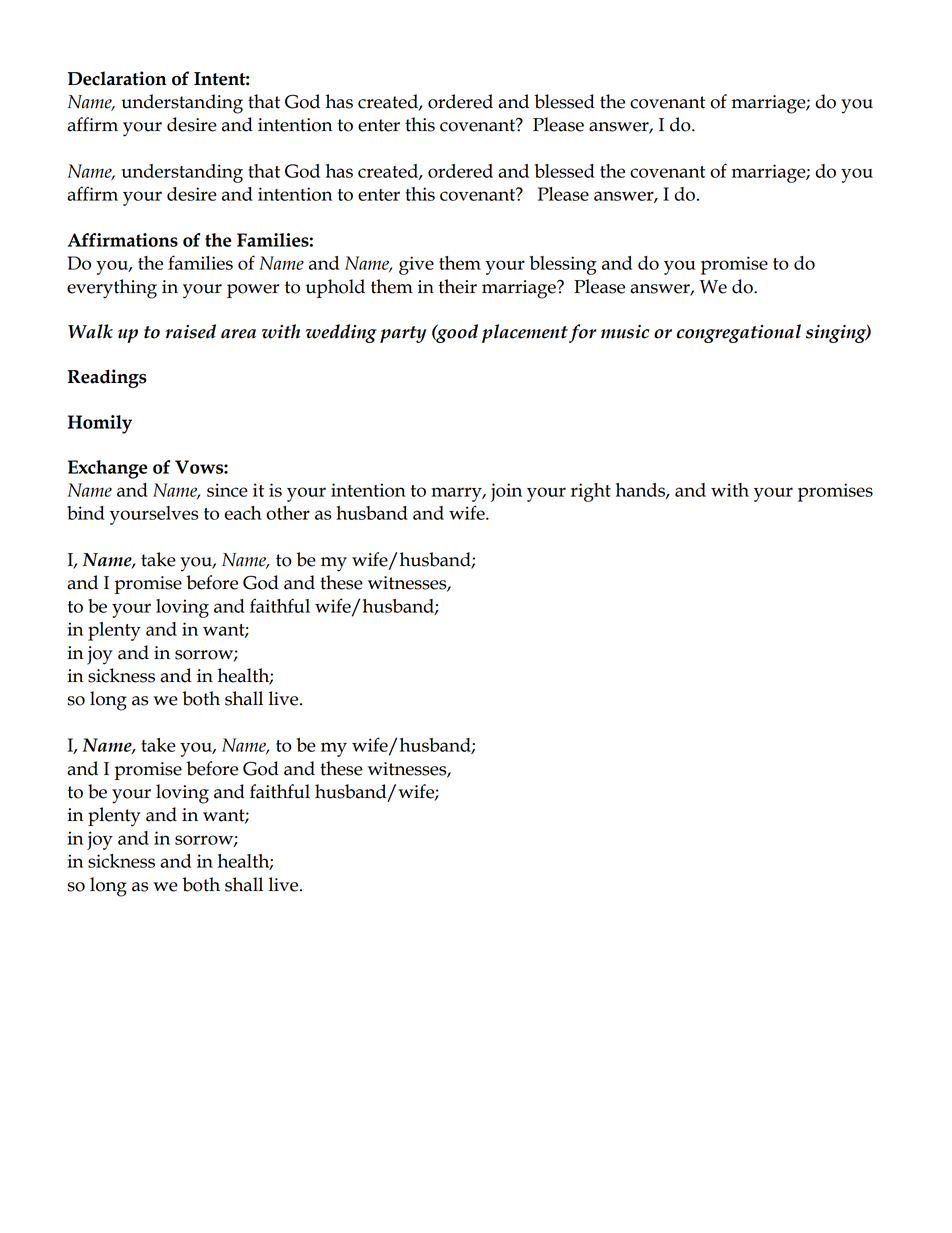  Describe the element at coordinates (506, 492) in the screenshot. I see `join` at that location.
